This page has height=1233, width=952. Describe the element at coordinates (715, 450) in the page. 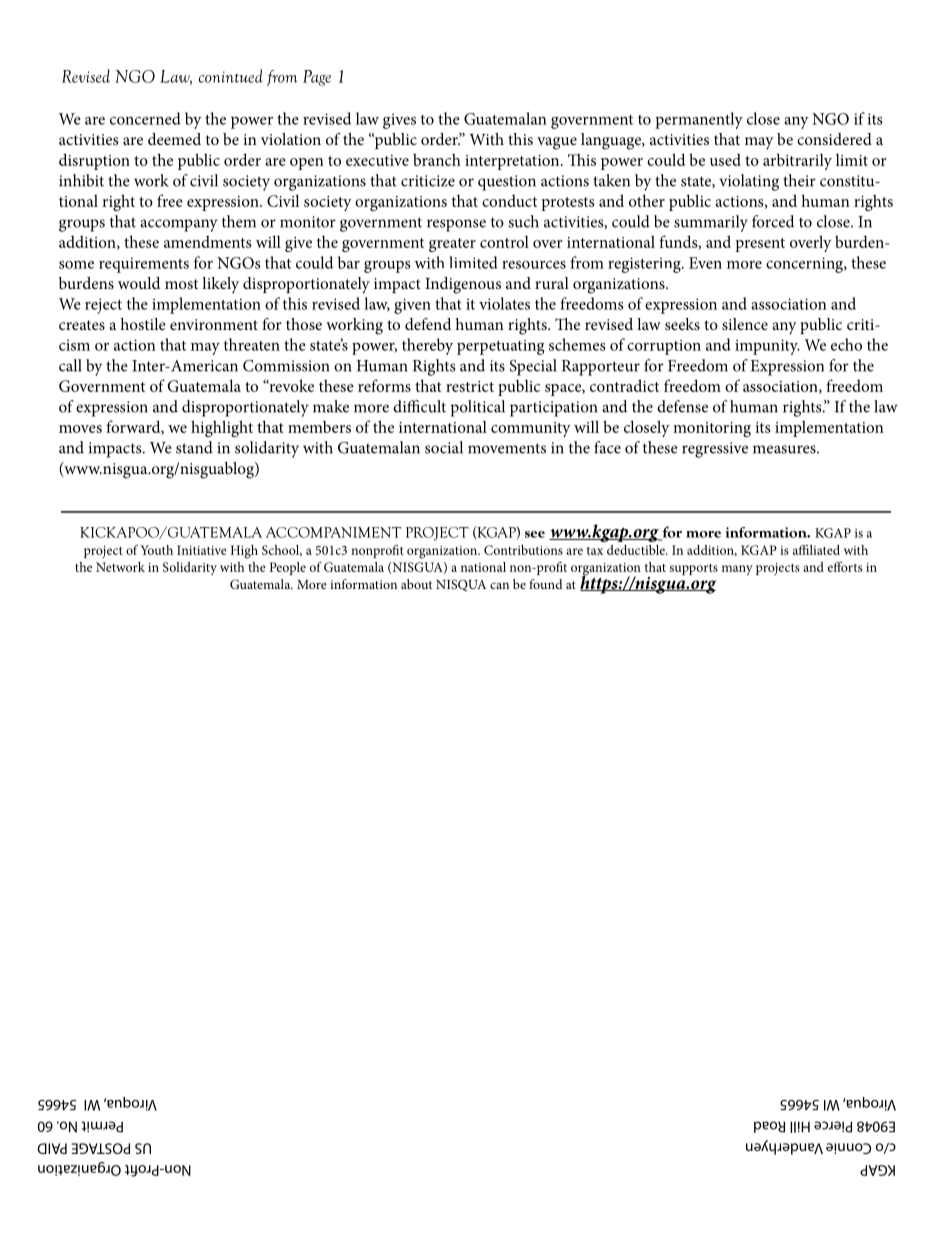

I see `regressive` at that location.
